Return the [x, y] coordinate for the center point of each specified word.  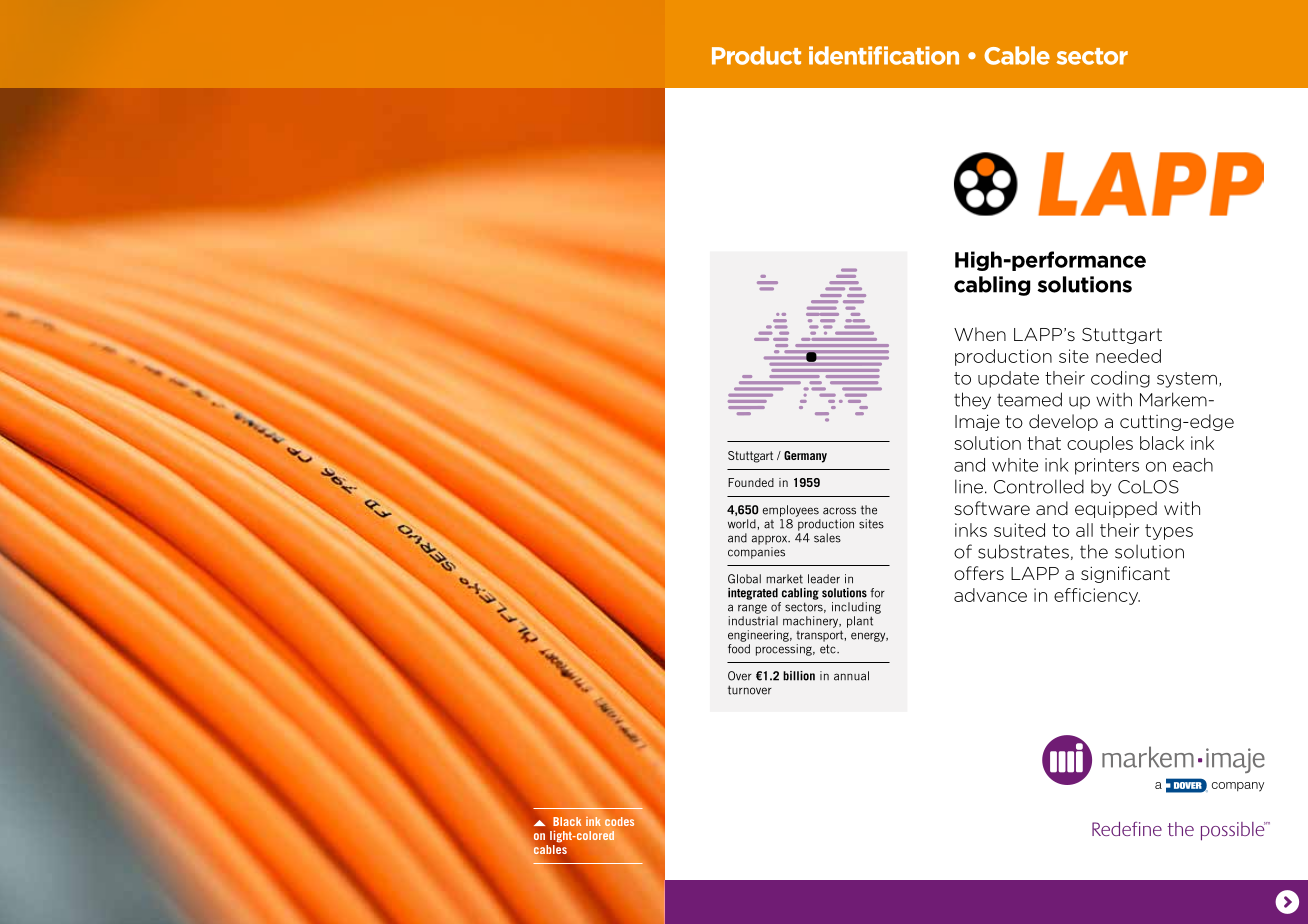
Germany [805, 457]
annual [851, 676]
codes [619, 821]
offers [979, 573]
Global [744, 579]
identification [884, 55]
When [980, 334]
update [1008, 379]
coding [1120, 379]
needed [1128, 356]
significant [1125, 574]
